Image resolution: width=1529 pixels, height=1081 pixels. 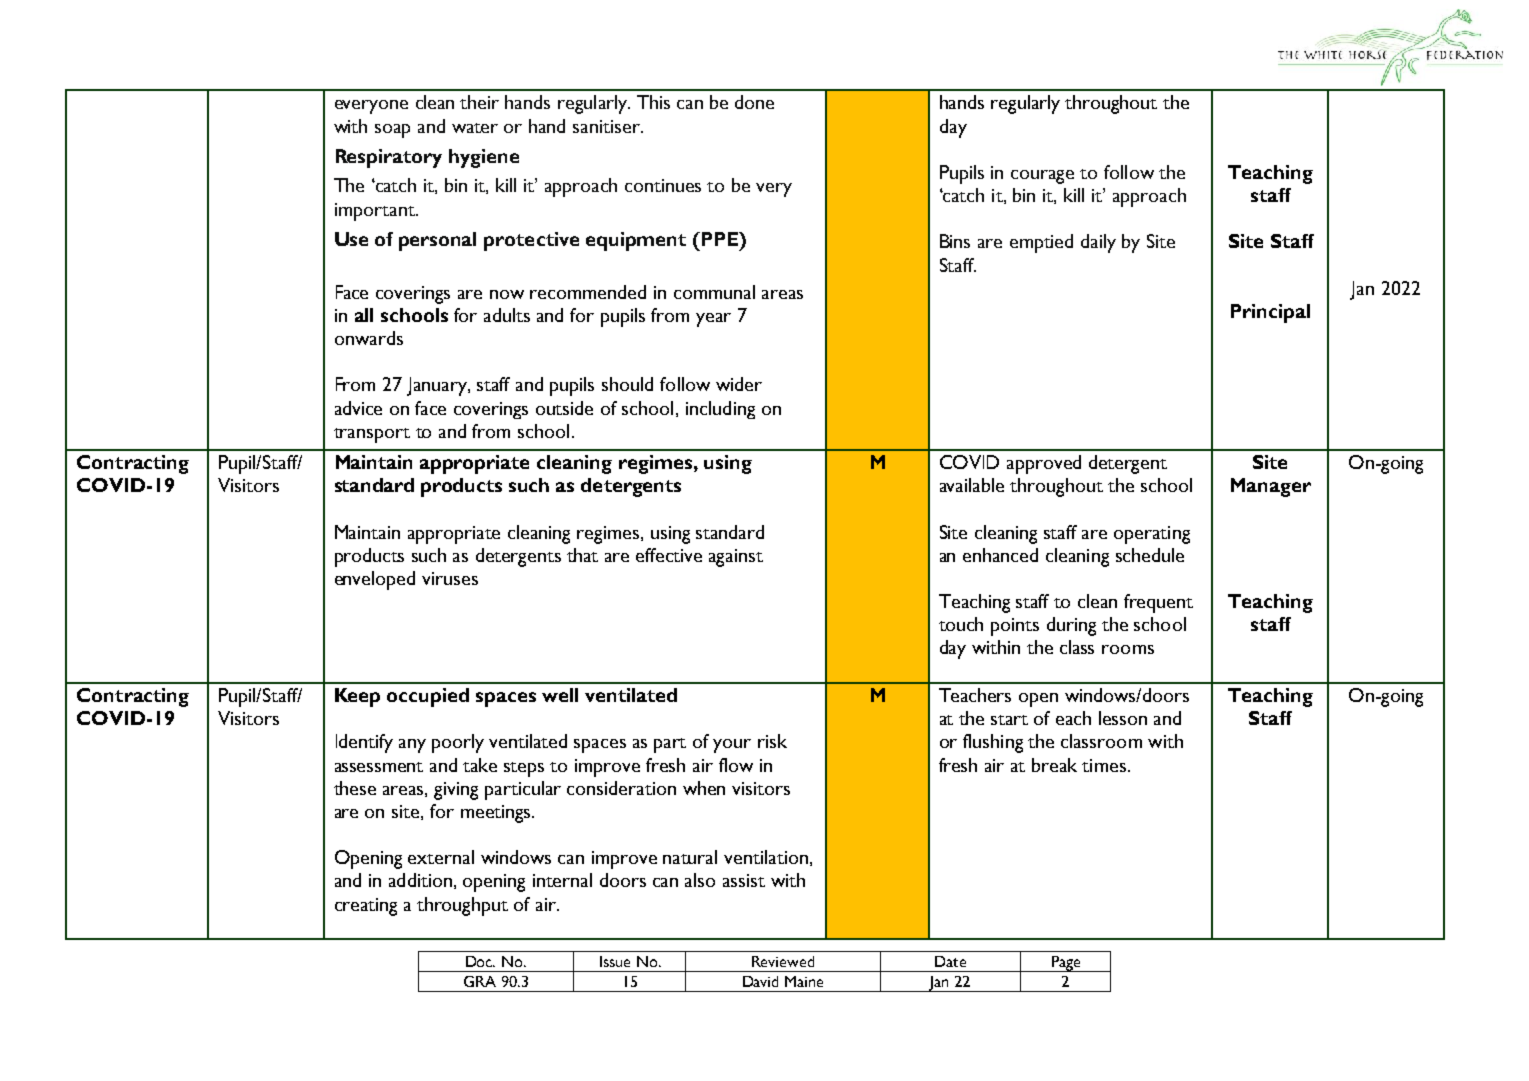 What do you see at coordinates (783, 961) in the screenshot?
I see `Reviewed` at bounding box center [783, 961].
